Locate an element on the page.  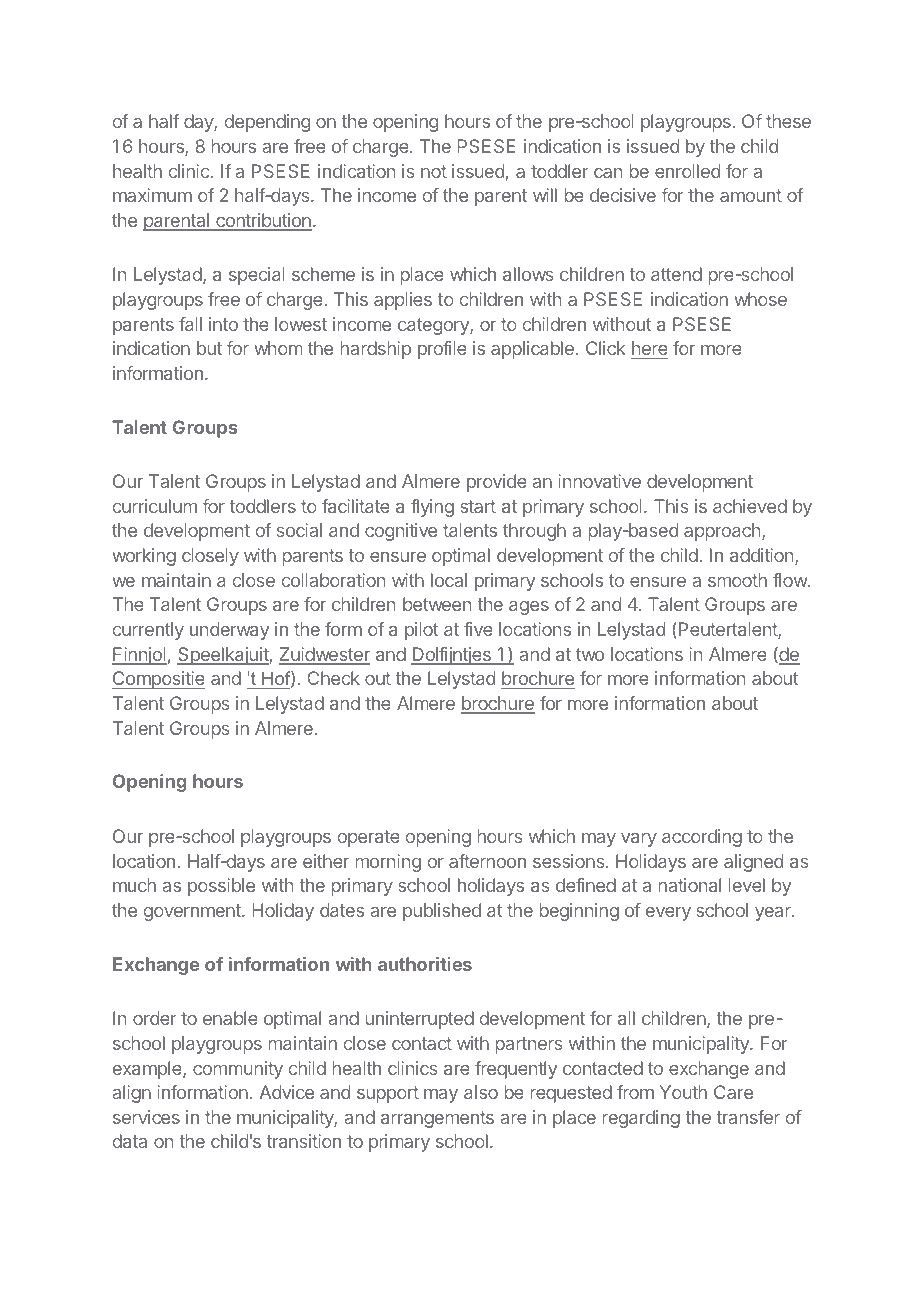
depending is located at coordinates (267, 123).
